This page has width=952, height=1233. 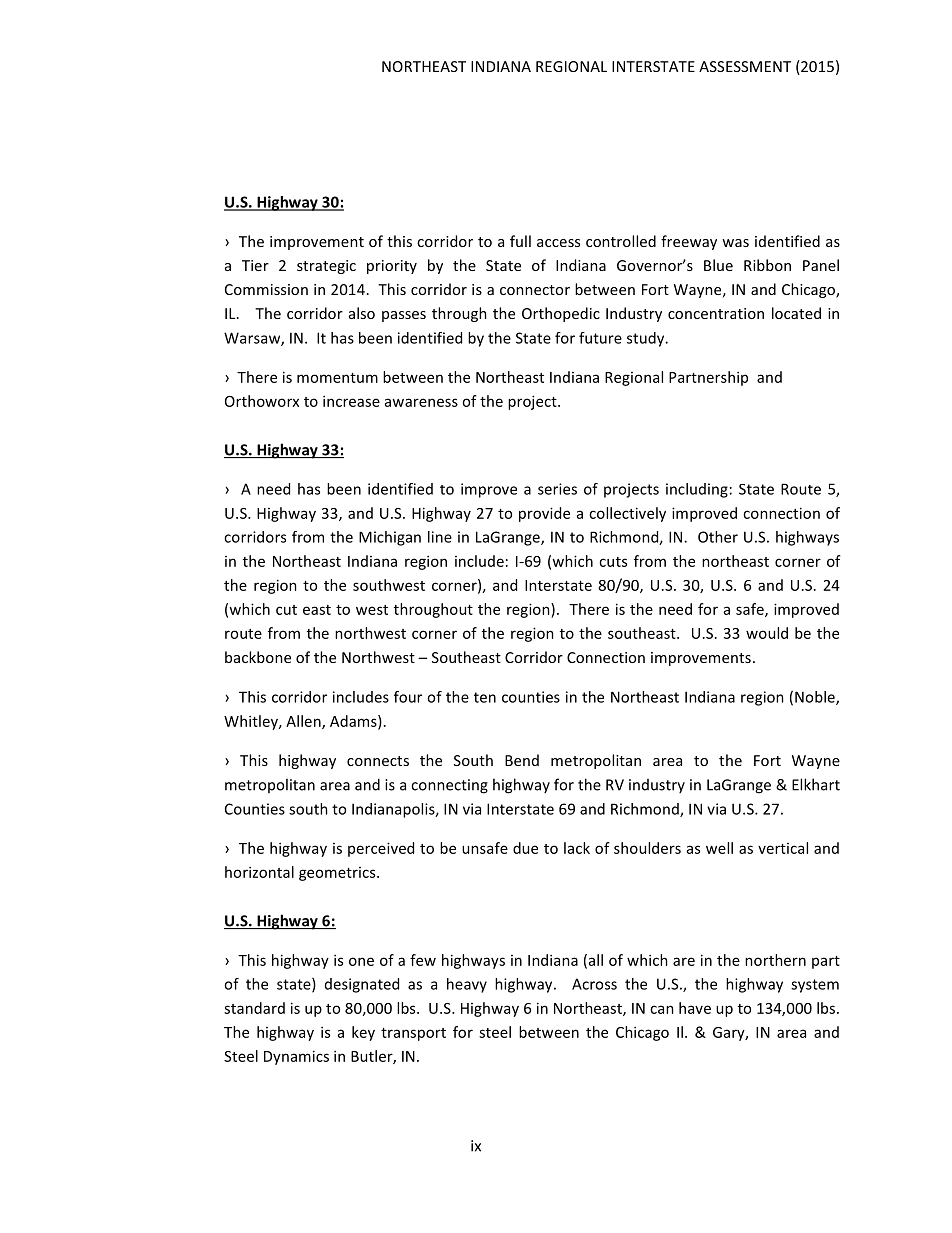 What do you see at coordinates (363, 1033) in the page?
I see `key` at bounding box center [363, 1033].
